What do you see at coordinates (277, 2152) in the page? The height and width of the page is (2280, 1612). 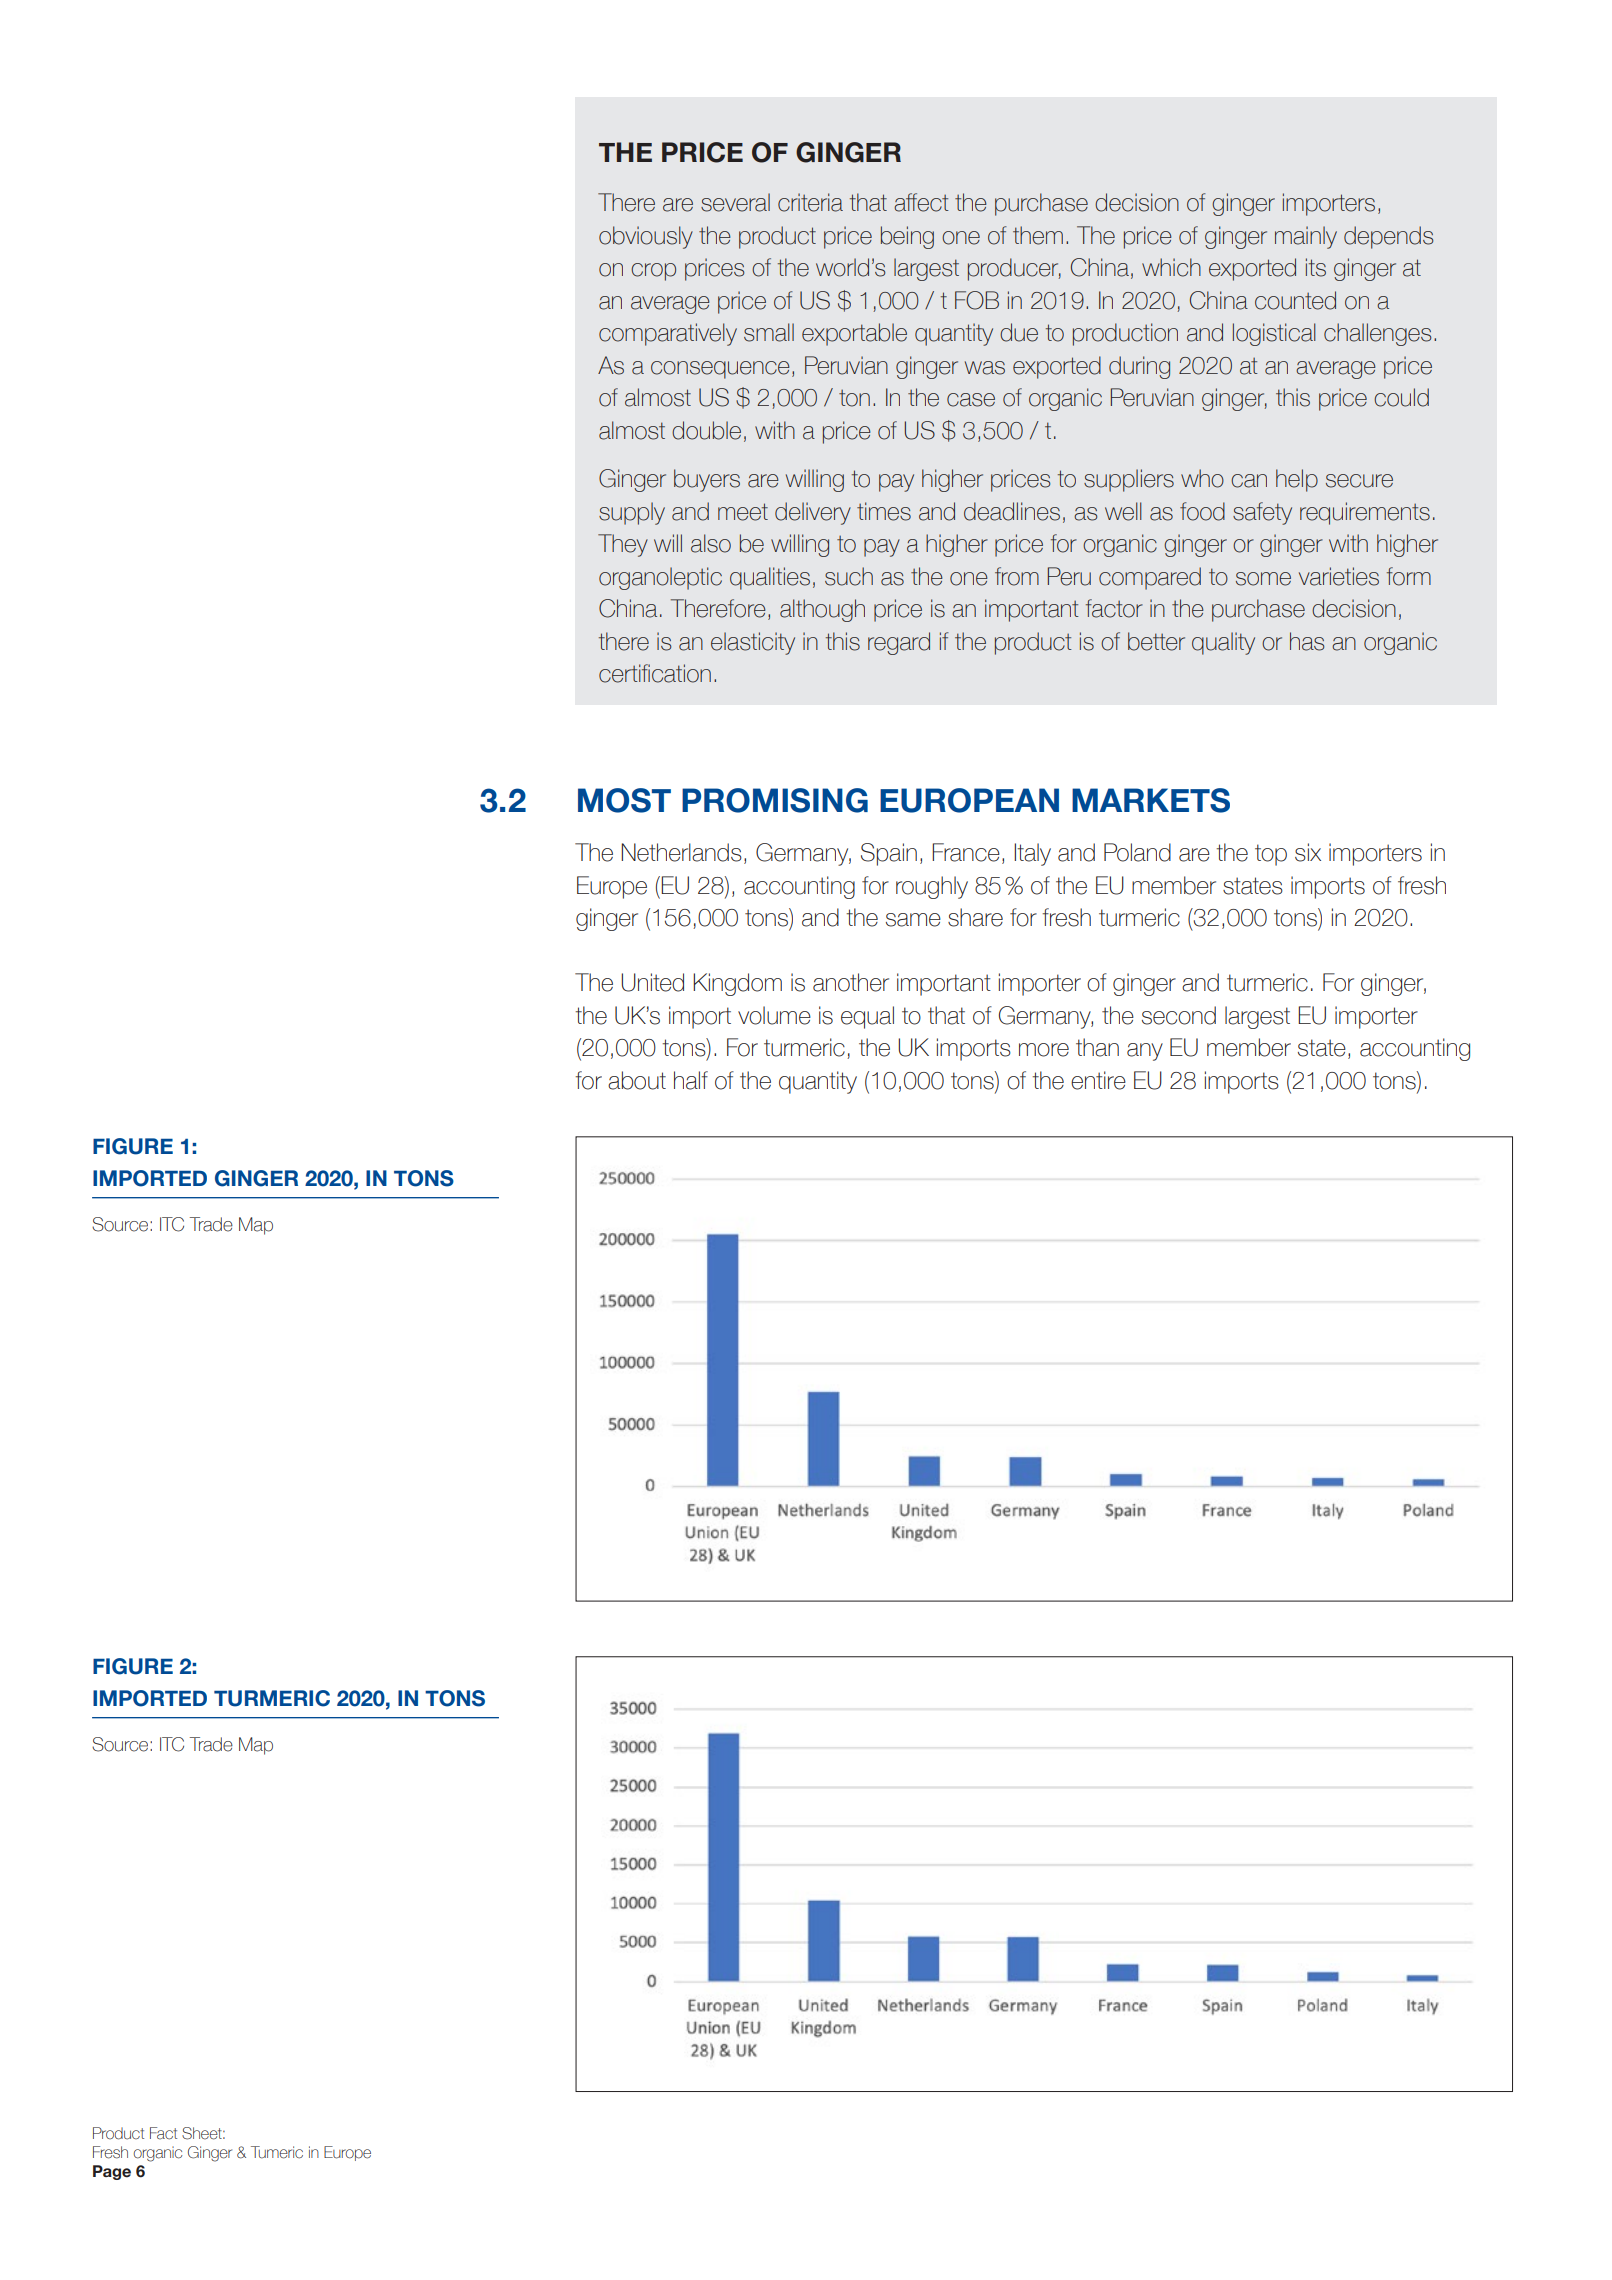 I see `Tumeric` at bounding box center [277, 2152].
